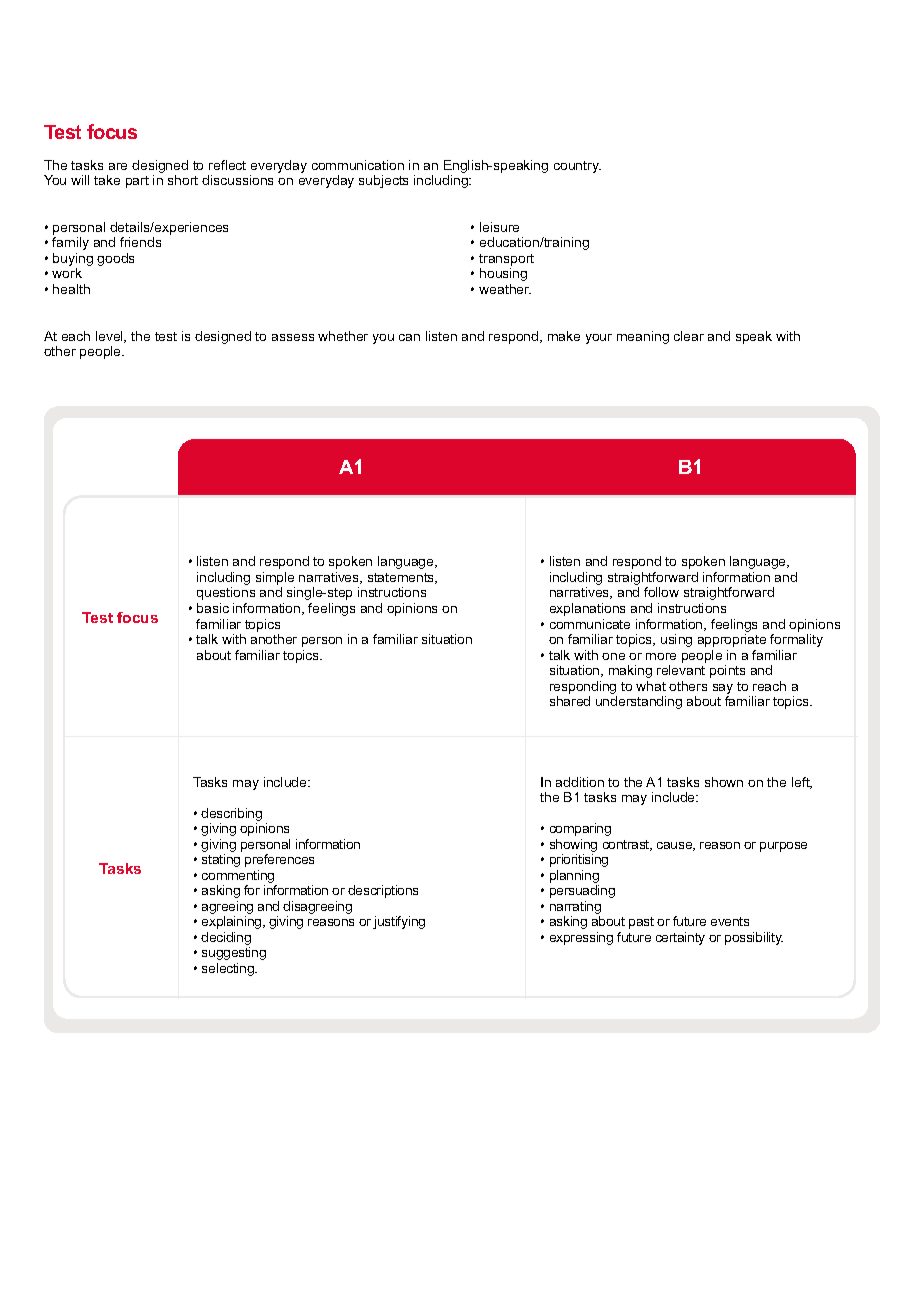  What do you see at coordinates (110, 337) in the document?
I see `level` at bounding box center [110, 337].
